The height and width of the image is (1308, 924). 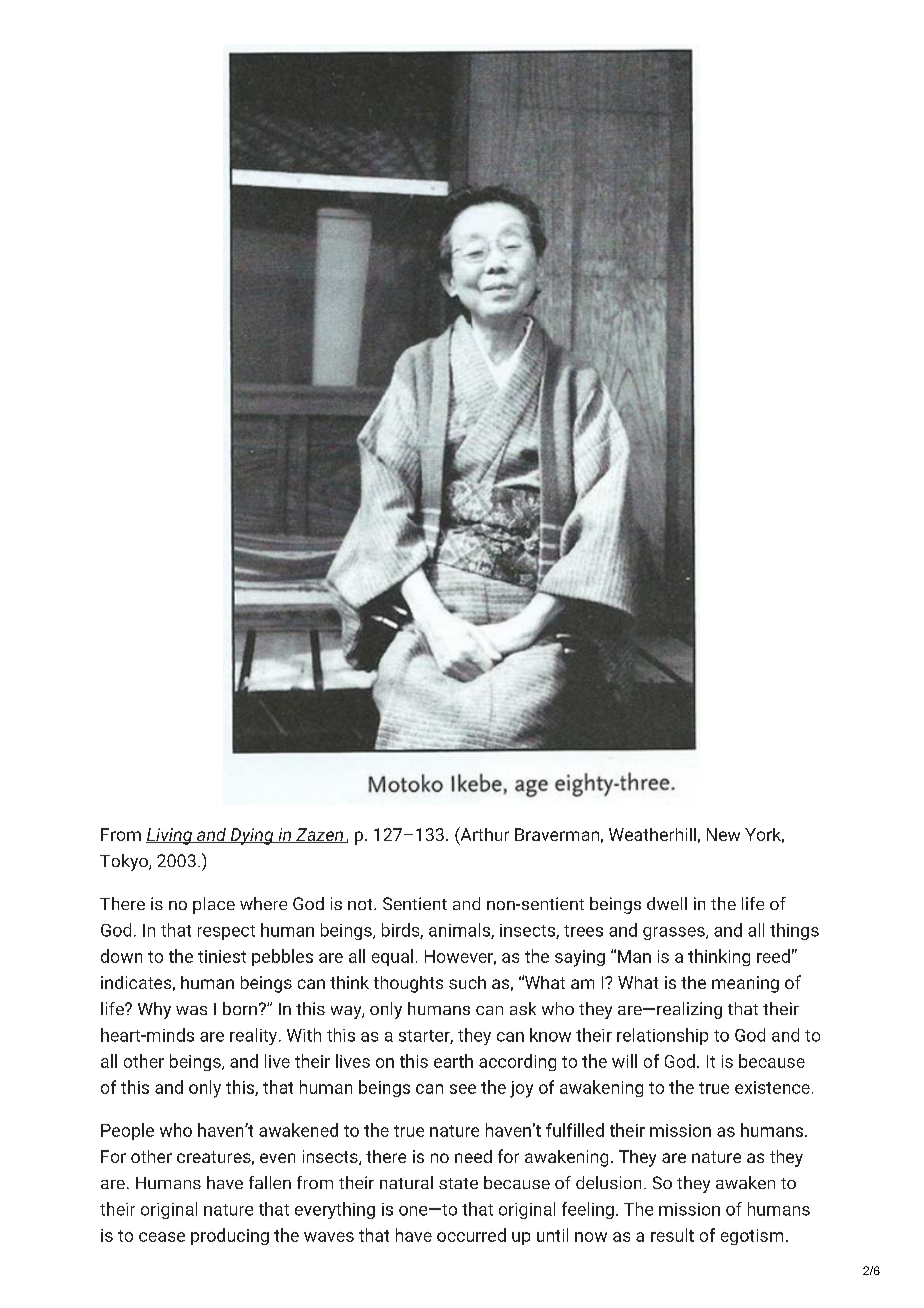 I want to click on even, so click(x=277, y=1158).
